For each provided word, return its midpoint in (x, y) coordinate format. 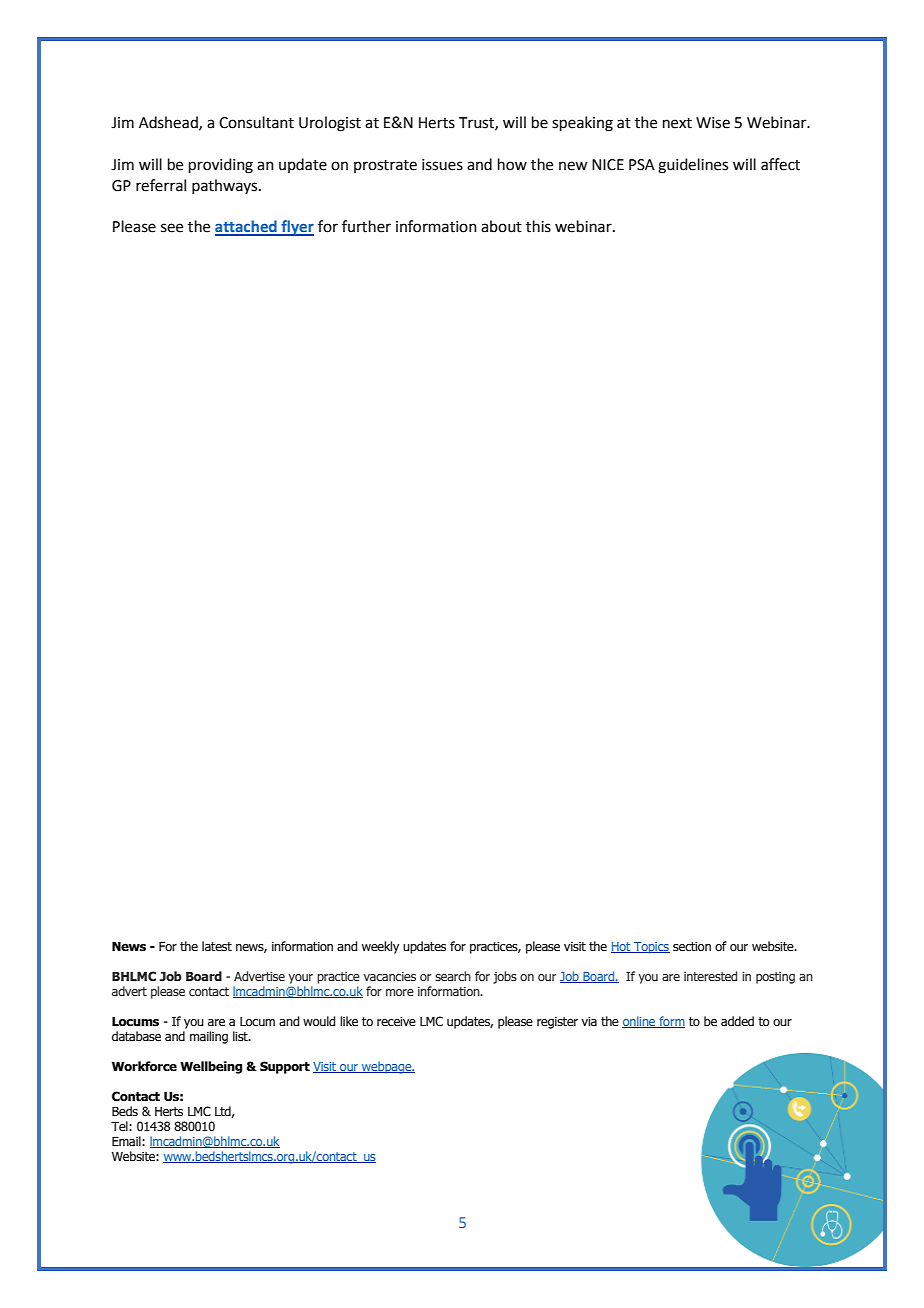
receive (396, 1021)
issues (442, 165)
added (737, 1021)
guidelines (693, 166)
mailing (209, 1037)
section (692, 946)
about (501, 226)
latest (217, 946)
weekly (380, 947)
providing (221, 166)
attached (247, 227)
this (538, 226)
